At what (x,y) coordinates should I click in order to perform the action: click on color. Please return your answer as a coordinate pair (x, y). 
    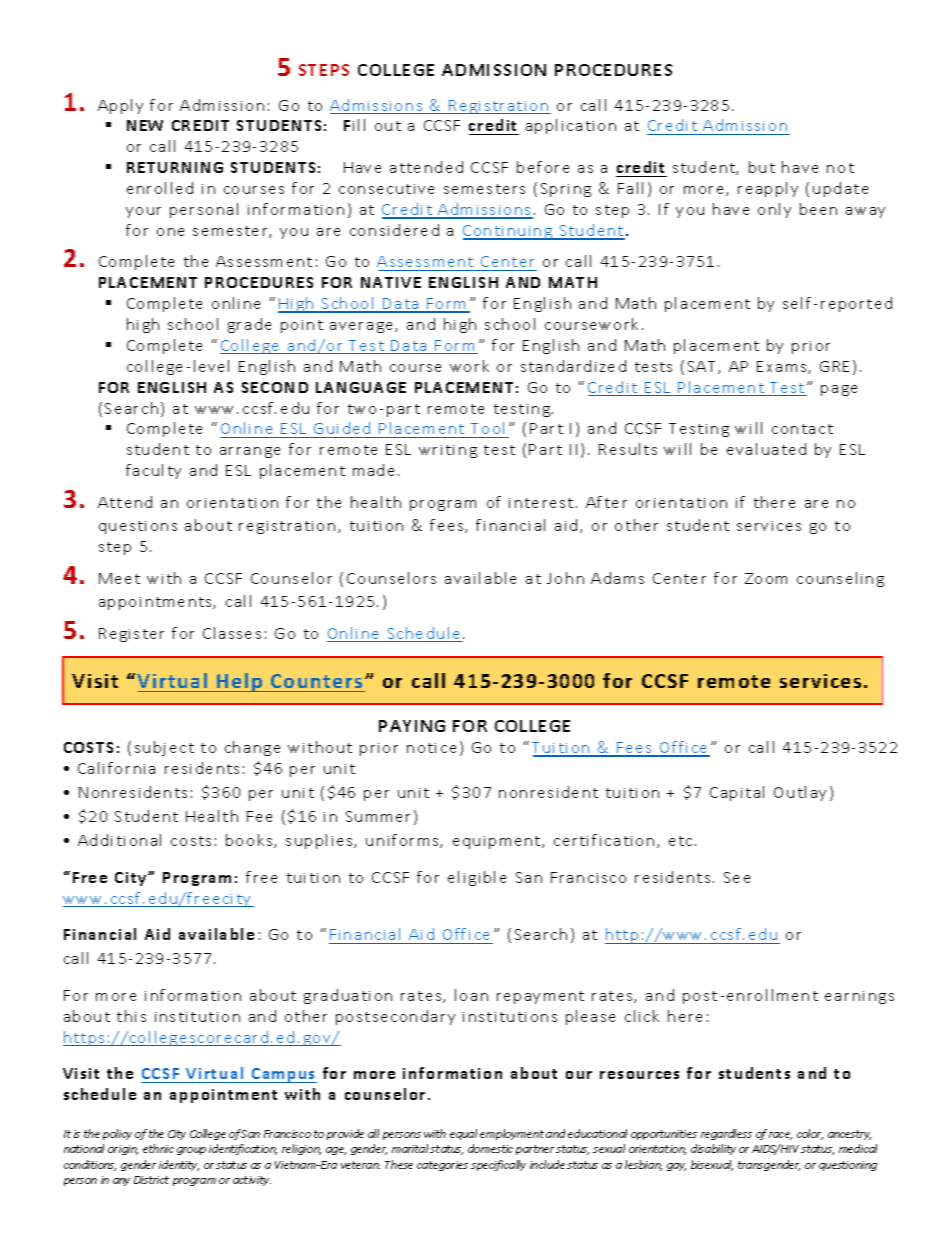
    Looking at the image, I should click on (810, 1134).
